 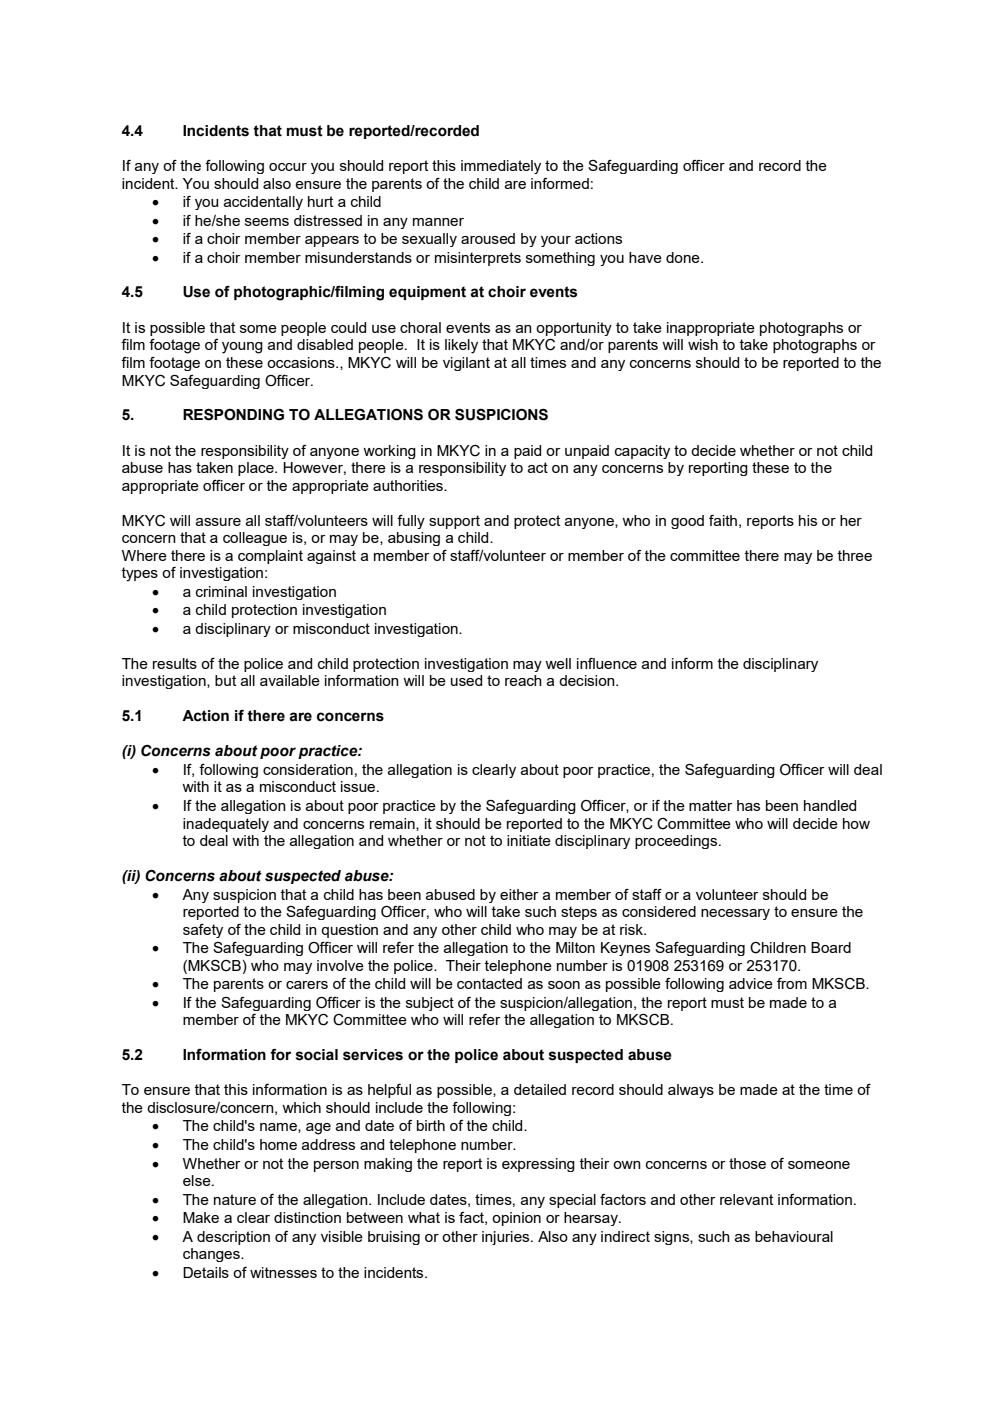 I want to click on accidentally, so click(x=263, y=203).
